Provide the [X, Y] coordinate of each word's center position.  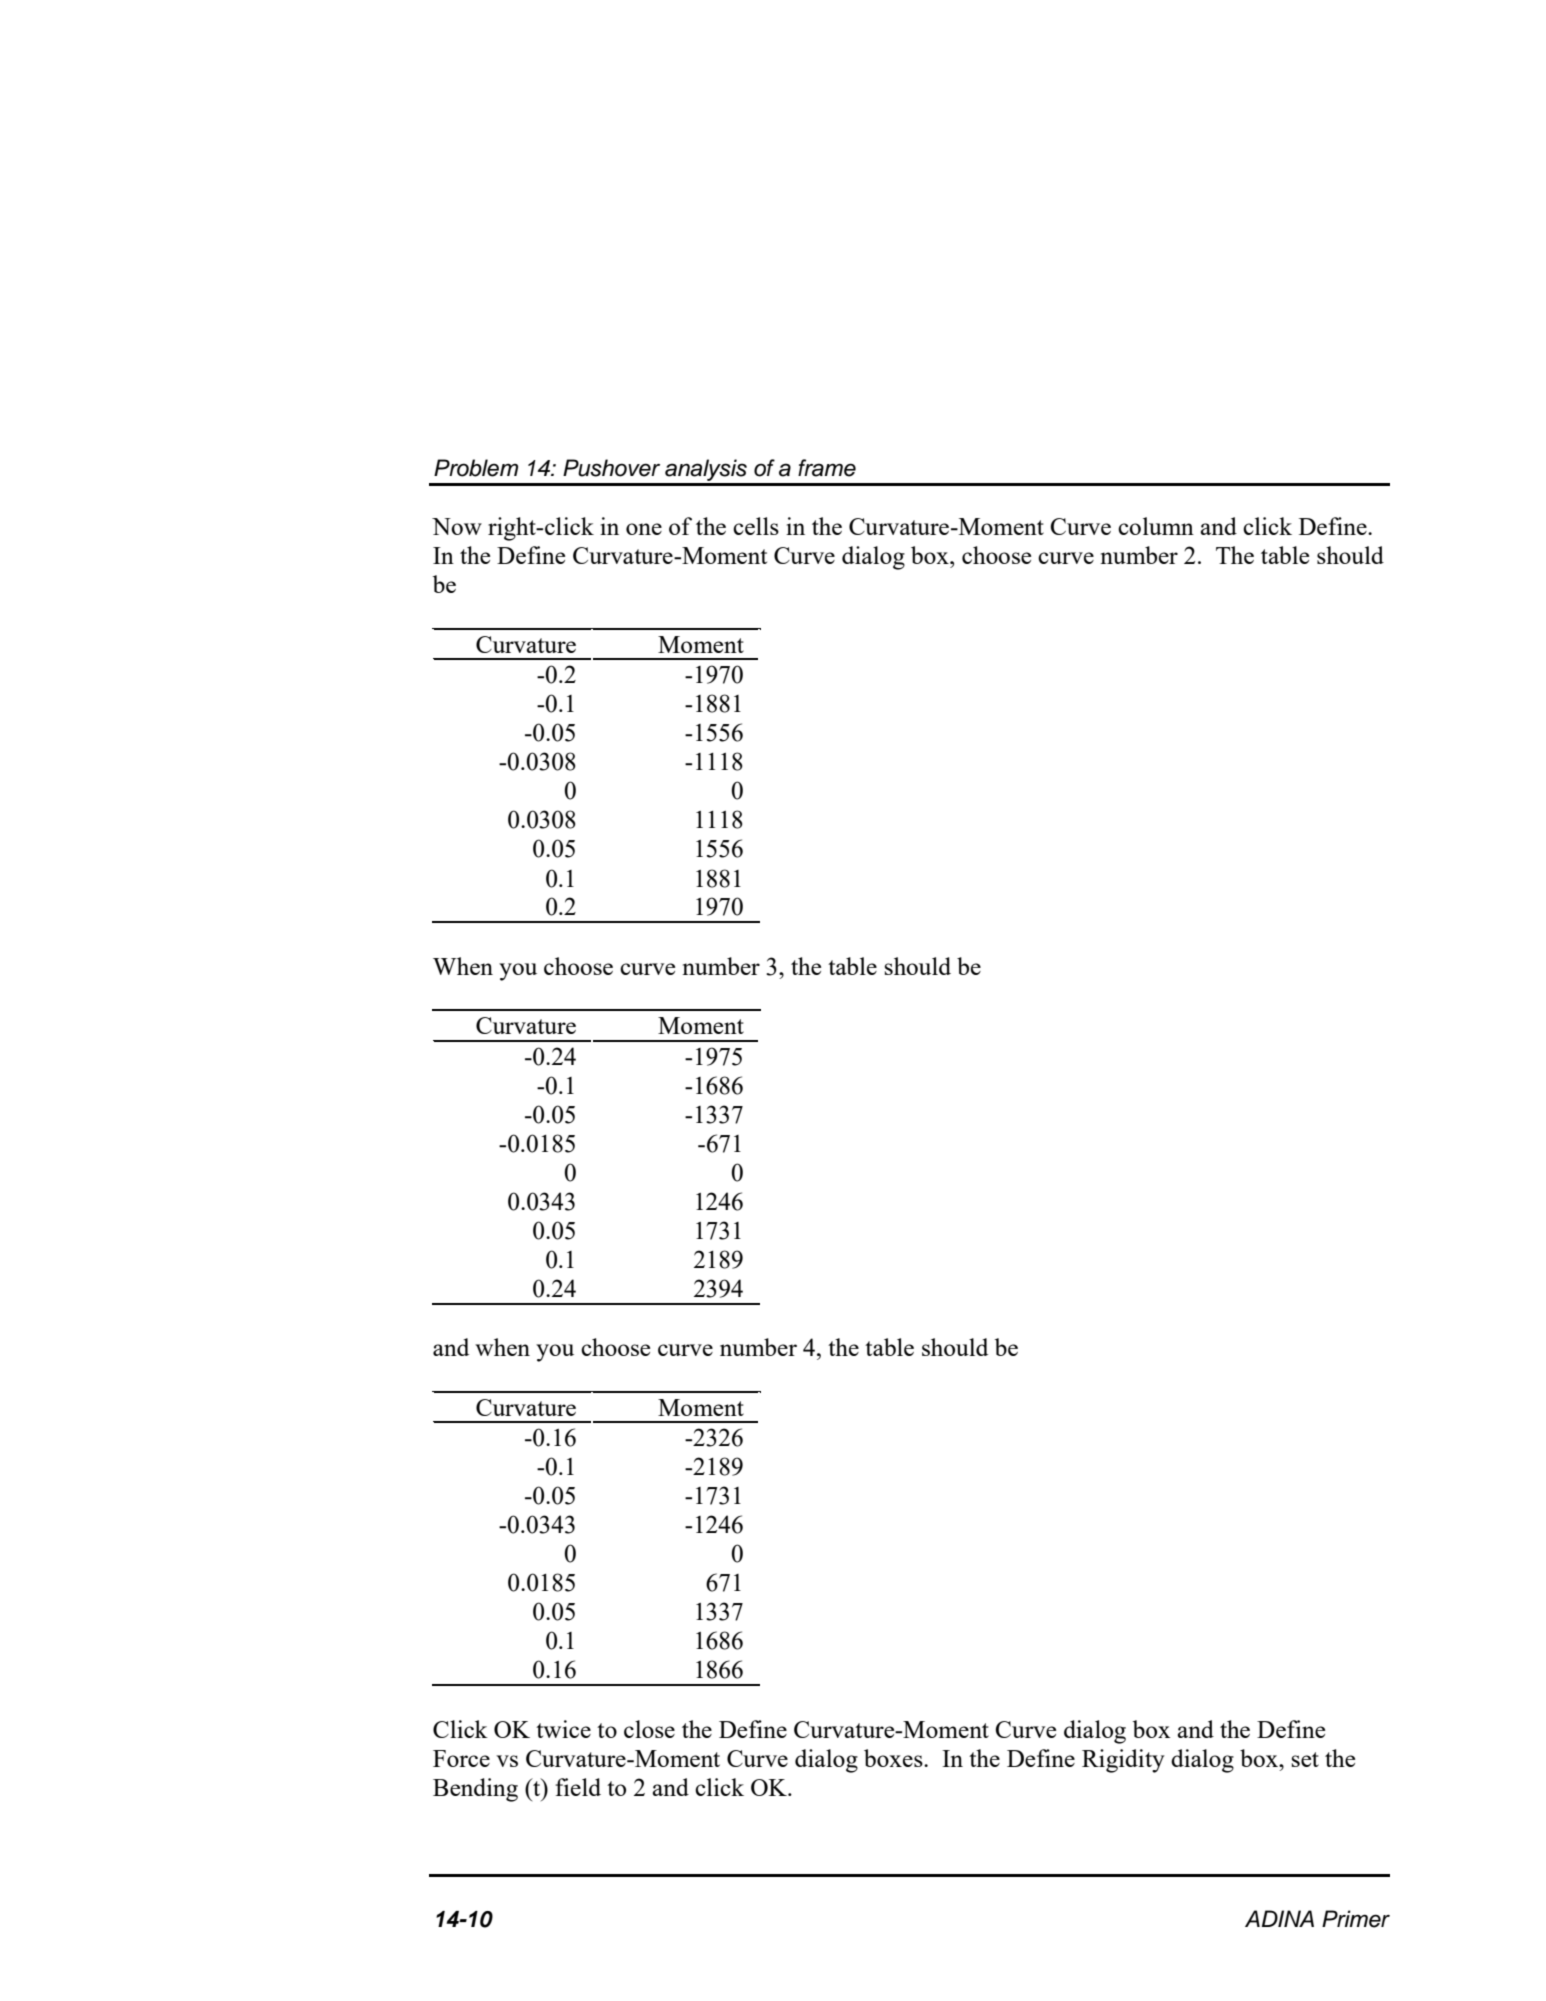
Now [457, 526]
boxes [894, 1758]
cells [756, 526]
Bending [475, 1790]
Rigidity [1123, 1761]
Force [461, 1758]
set [1305, 1759]
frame [827, 468]
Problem [476, 468]
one [644, 529]
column [1156, 526]
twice [563, 1729]
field [578, 1787]
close [649, 1729]
